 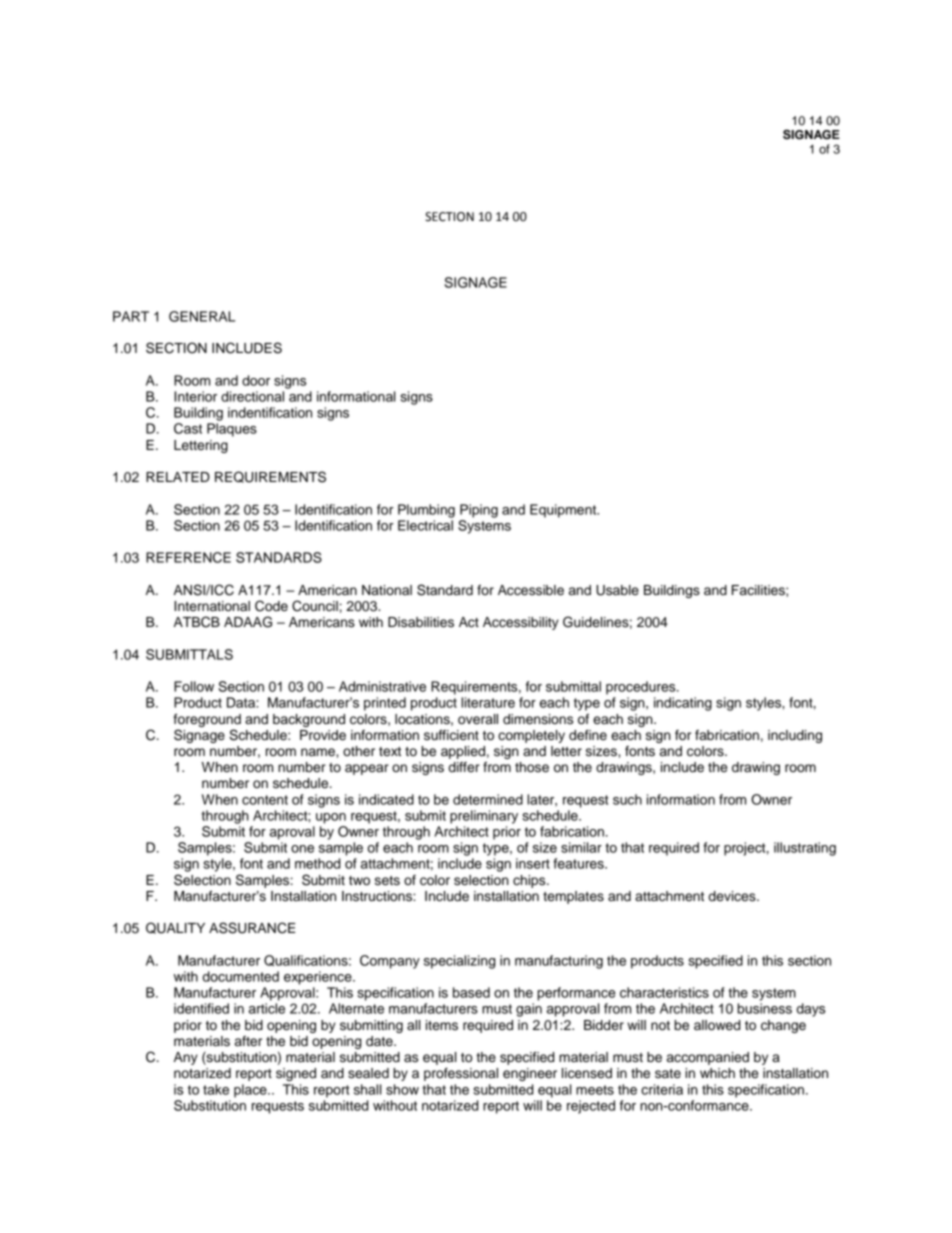 What do you see at coordinates (805, 849) in the page?
I see `illustrating` at bounding box center [805, 849].
